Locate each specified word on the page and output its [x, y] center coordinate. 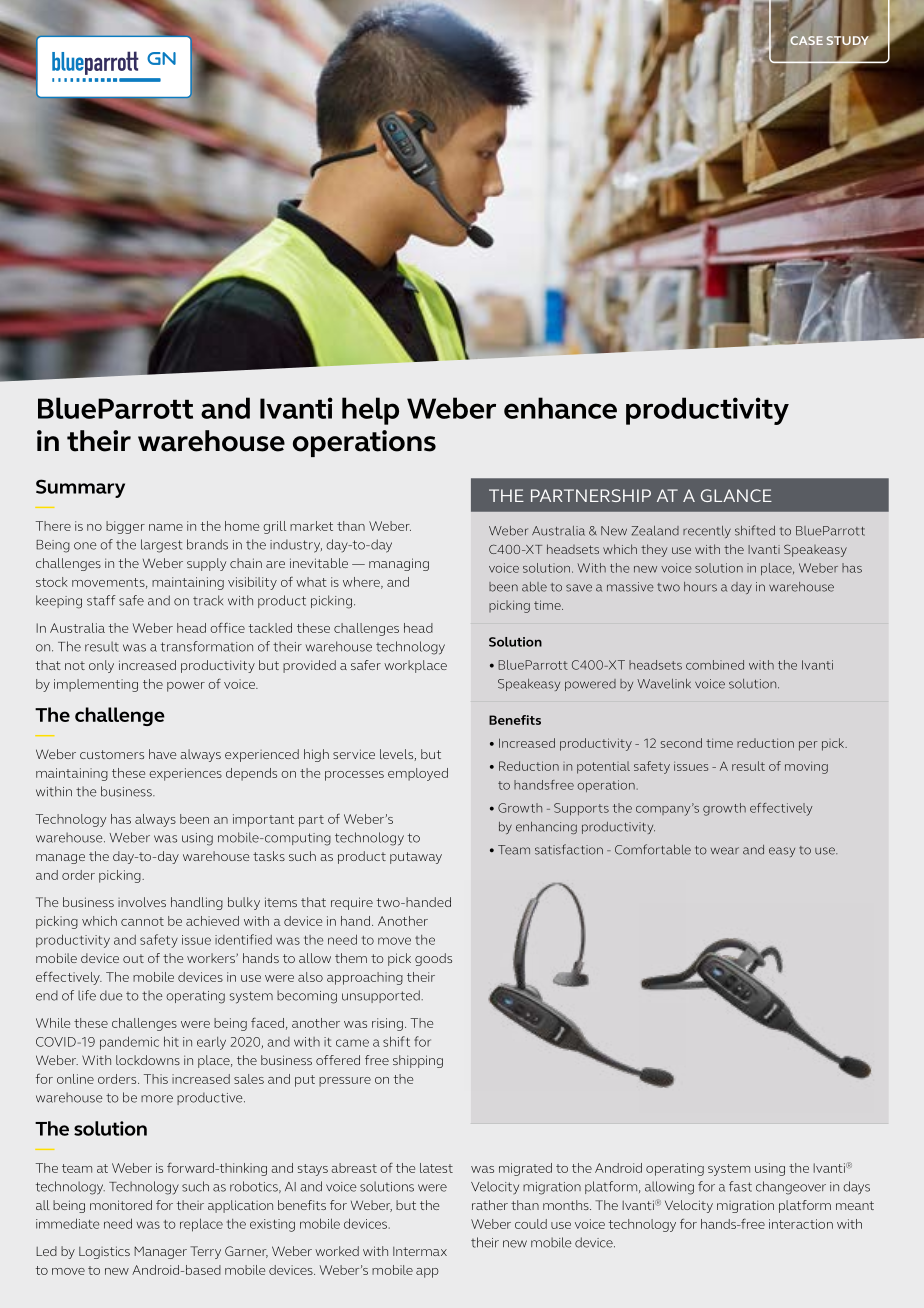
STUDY [847, 41]
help [370, 411]
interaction [801, 1224]
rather [490, 1205]
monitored [121, 1205]
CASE [806, 40]
